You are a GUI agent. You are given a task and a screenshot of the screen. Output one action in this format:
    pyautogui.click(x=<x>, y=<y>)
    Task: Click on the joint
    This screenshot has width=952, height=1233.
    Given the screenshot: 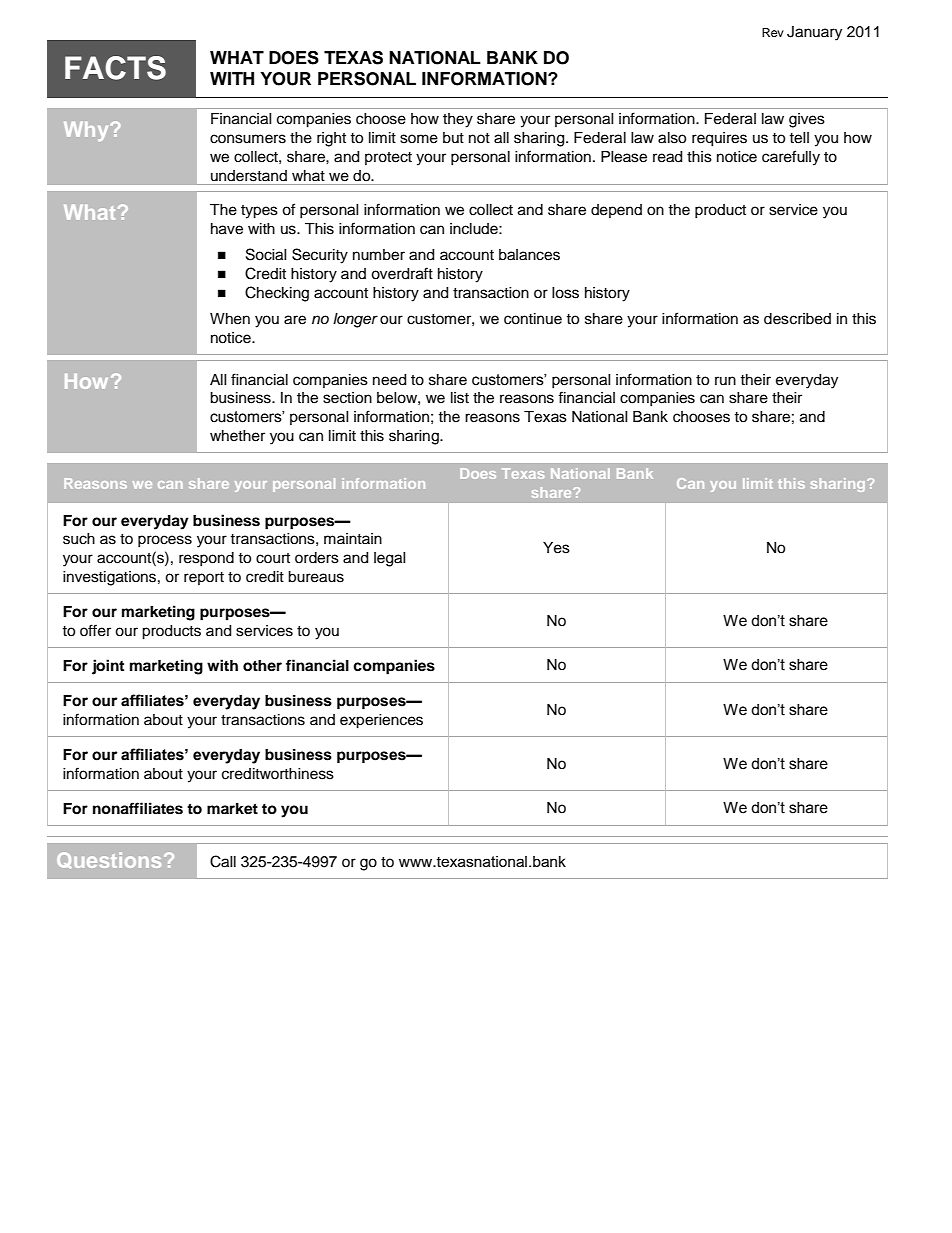 What is the action you would take?
    pyautogui.click(x=108, y=667)
